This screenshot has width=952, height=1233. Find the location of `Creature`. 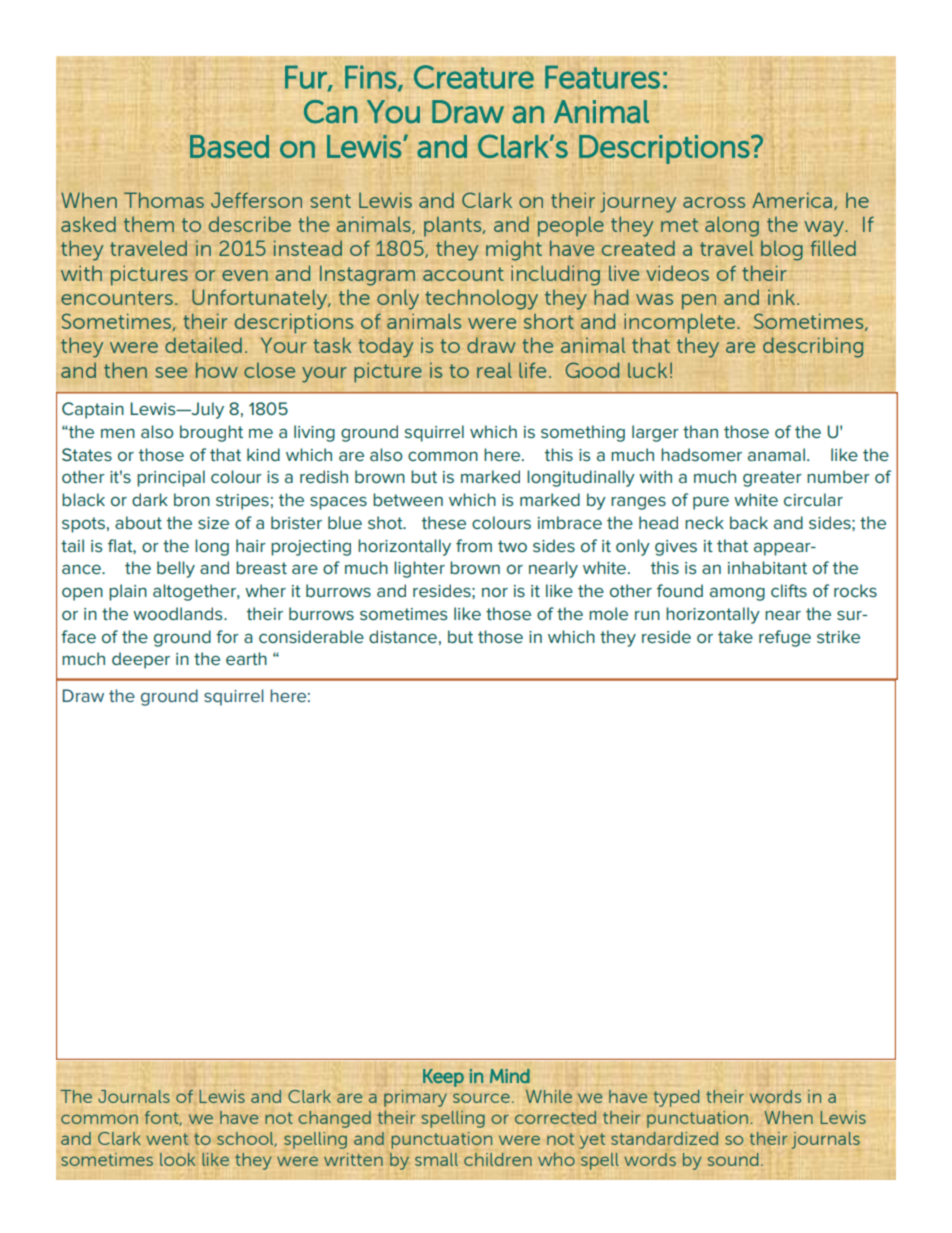

Creature is located at coordinates (474, 77).
